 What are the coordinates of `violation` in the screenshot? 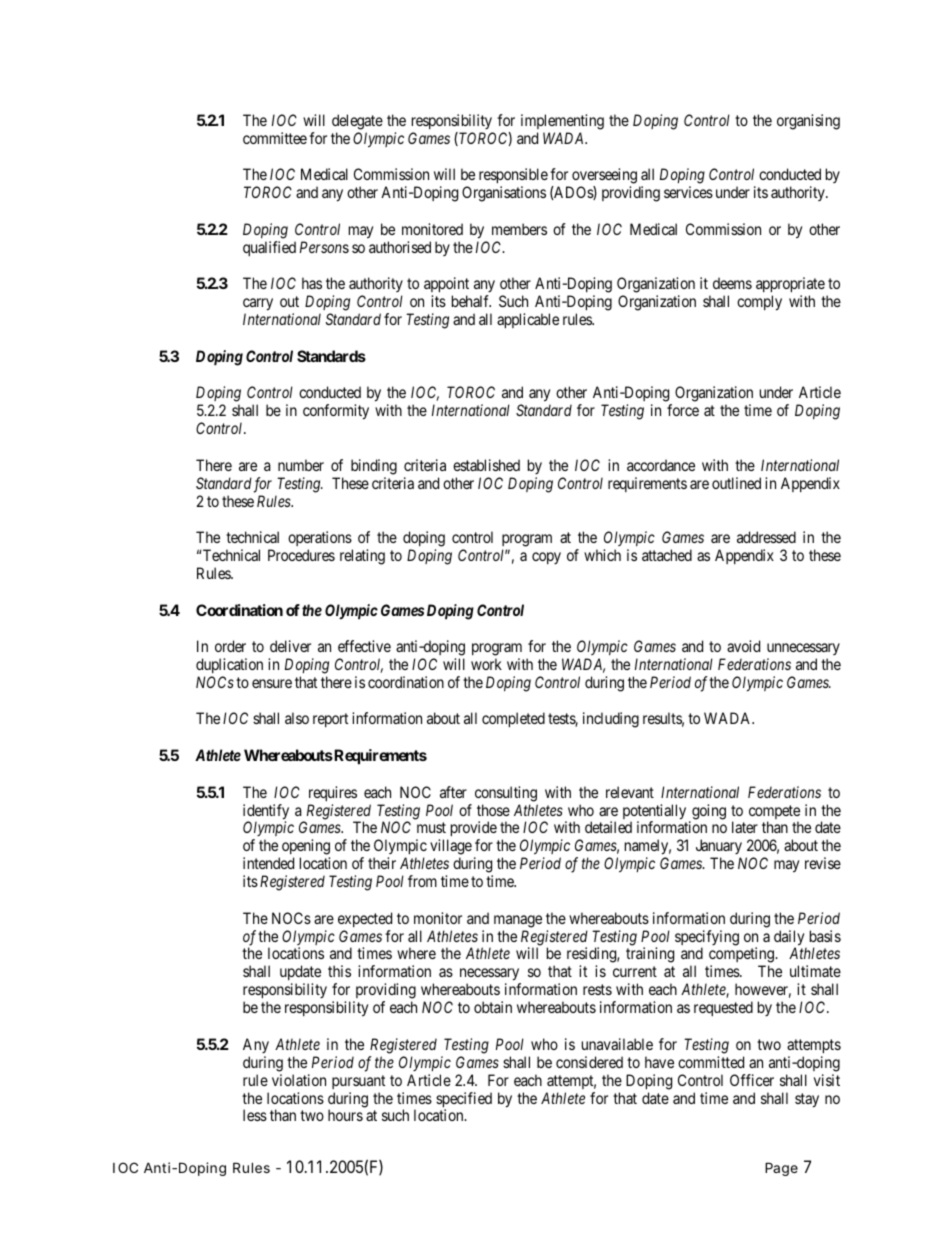 It's located at (299, 1080).
